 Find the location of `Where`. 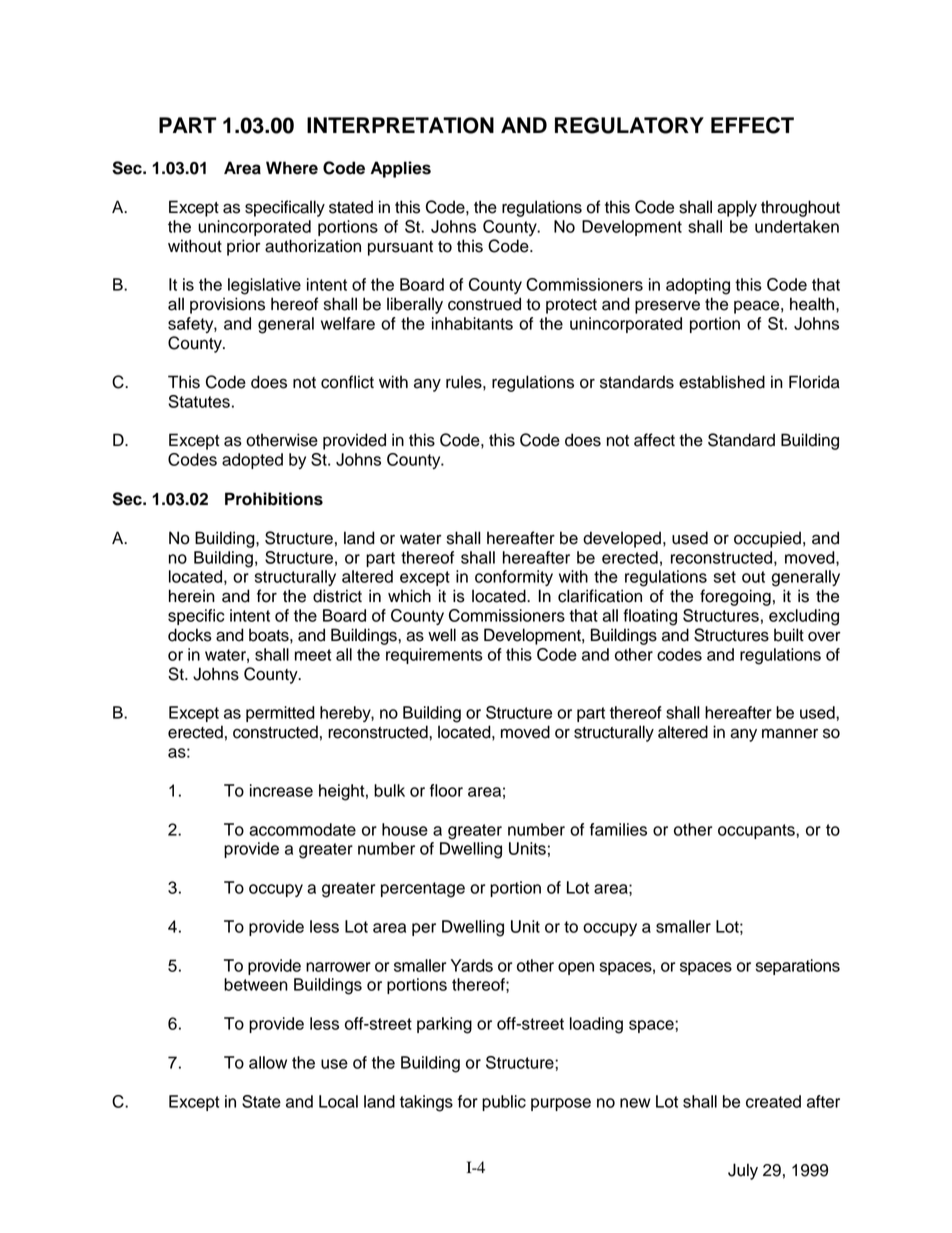

Where is located at coordinates (292, 168).
